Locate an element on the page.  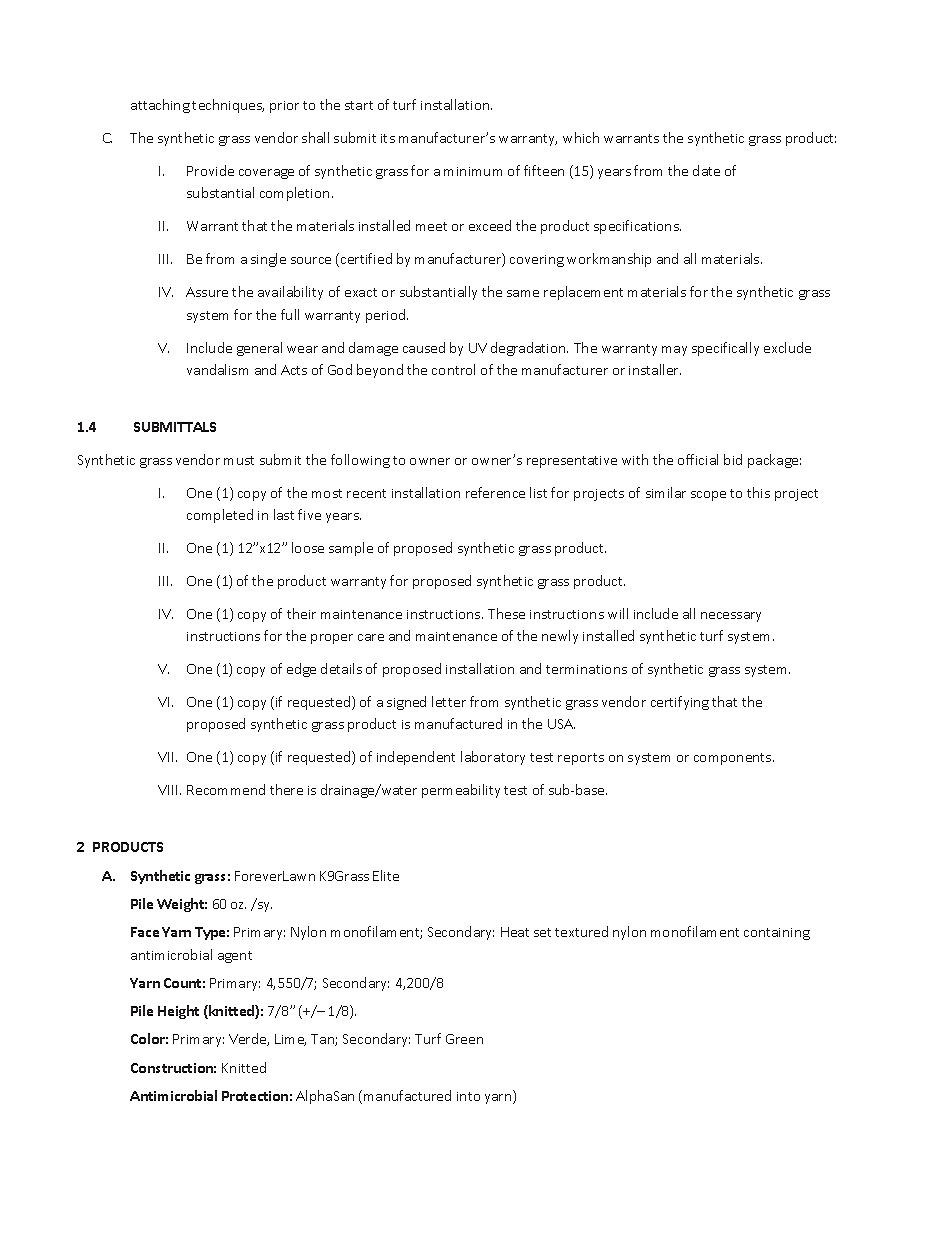
laboratory is located at coordinates (493, 758).
